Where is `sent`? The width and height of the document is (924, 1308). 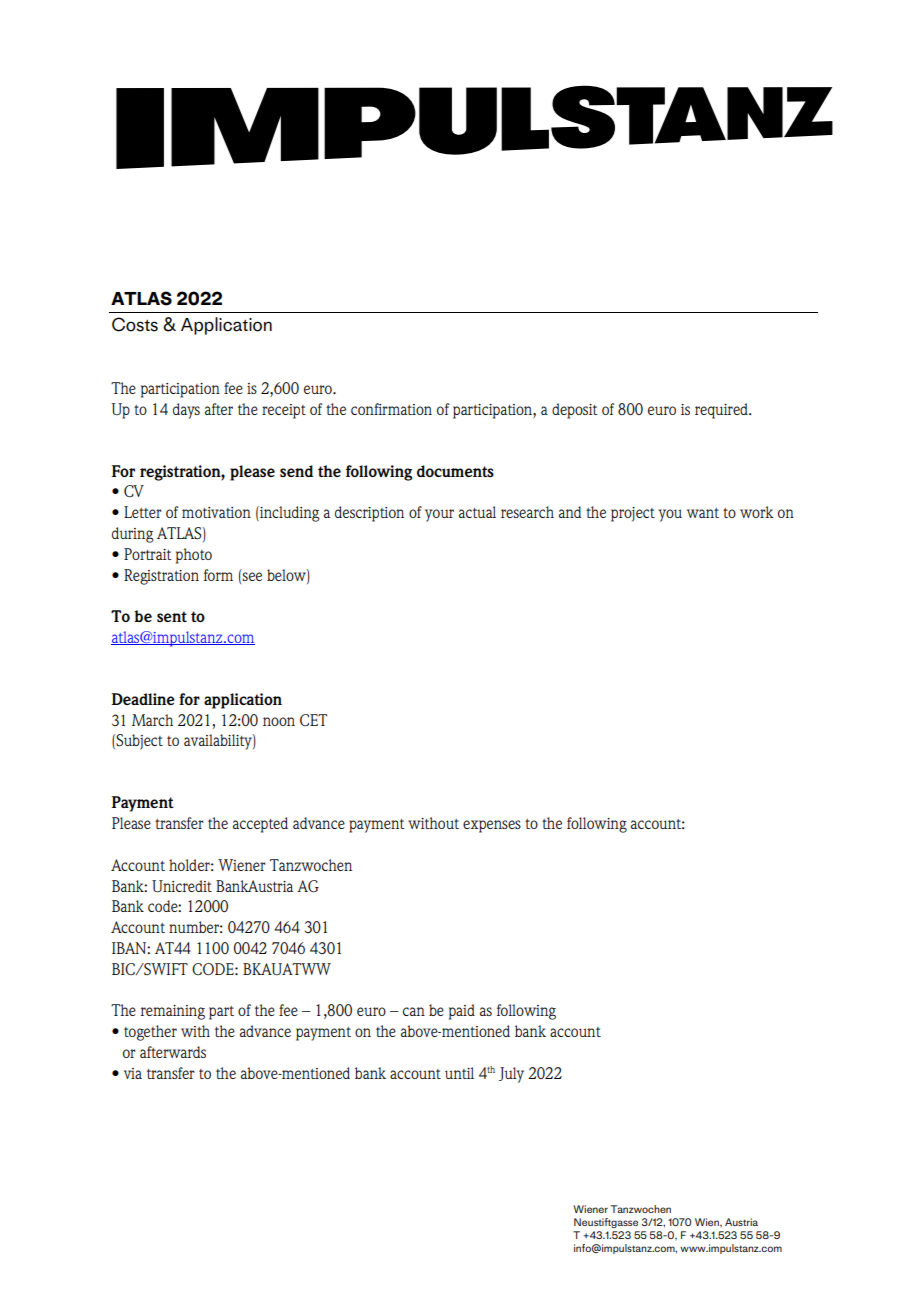
sent is located at coordinates (172, 616).
